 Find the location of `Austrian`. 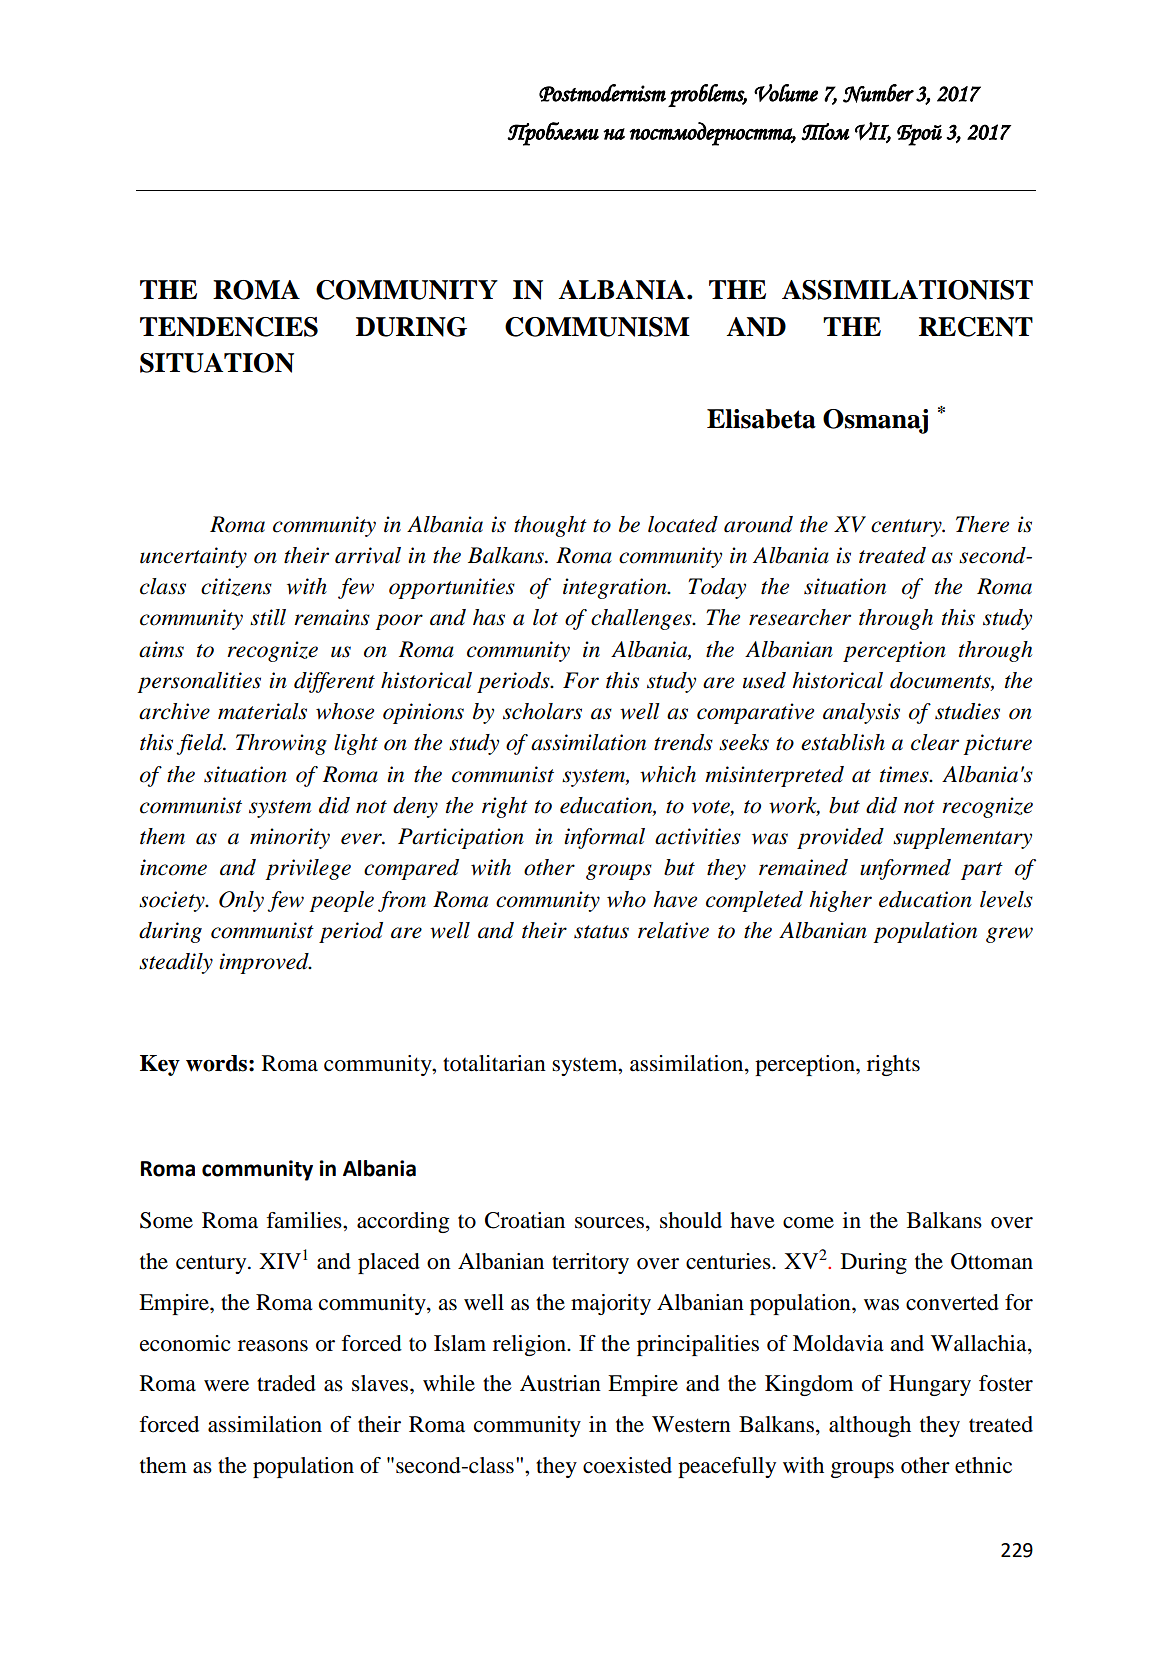

Austrian is located at coordinates (560, 1383).
